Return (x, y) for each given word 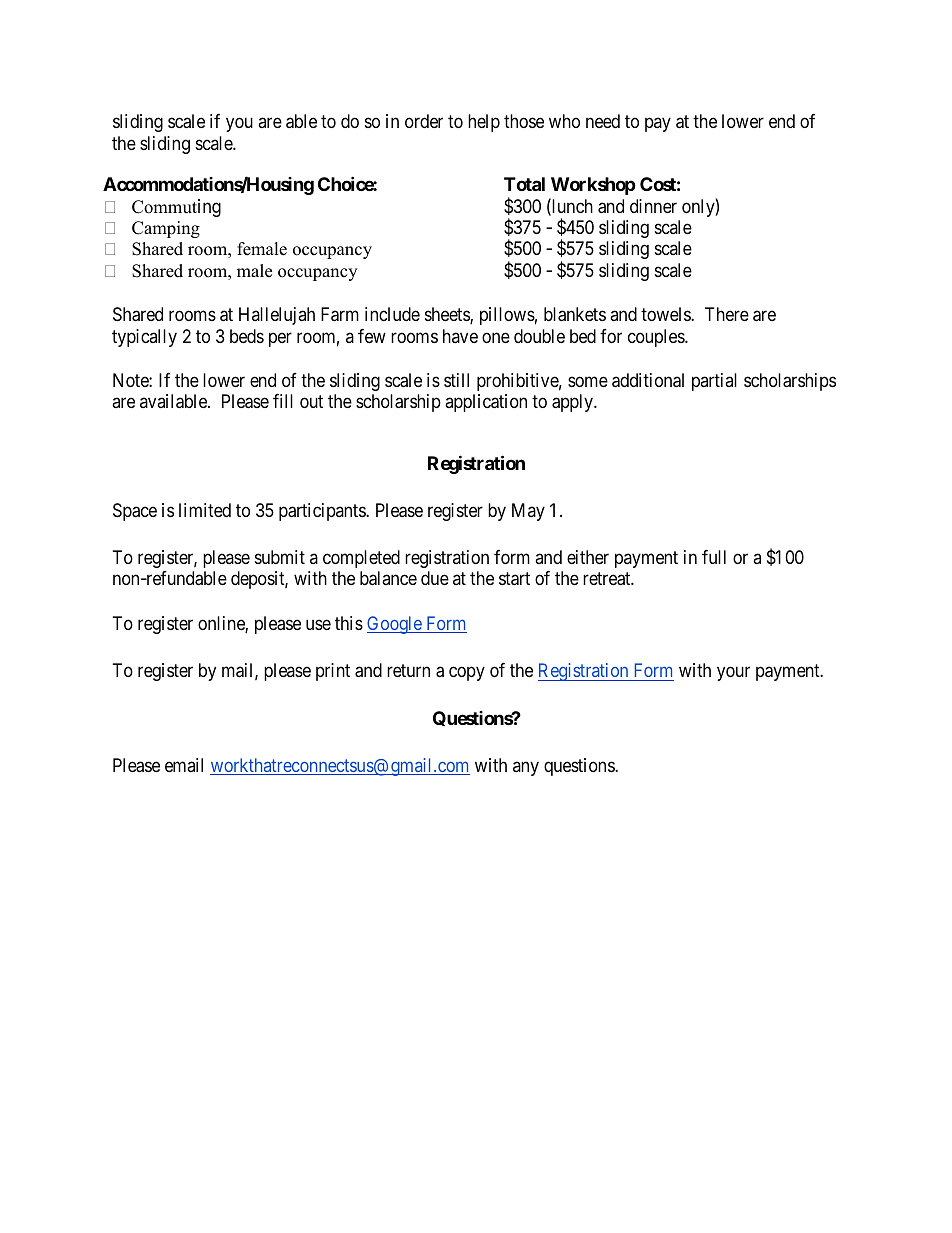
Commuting (176, 208)
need (603, 121)
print (333, 672)
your (733, 673)
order (424, 121)
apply (573, 403)
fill (283, 401)
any (526, 768)
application (486, 403)
